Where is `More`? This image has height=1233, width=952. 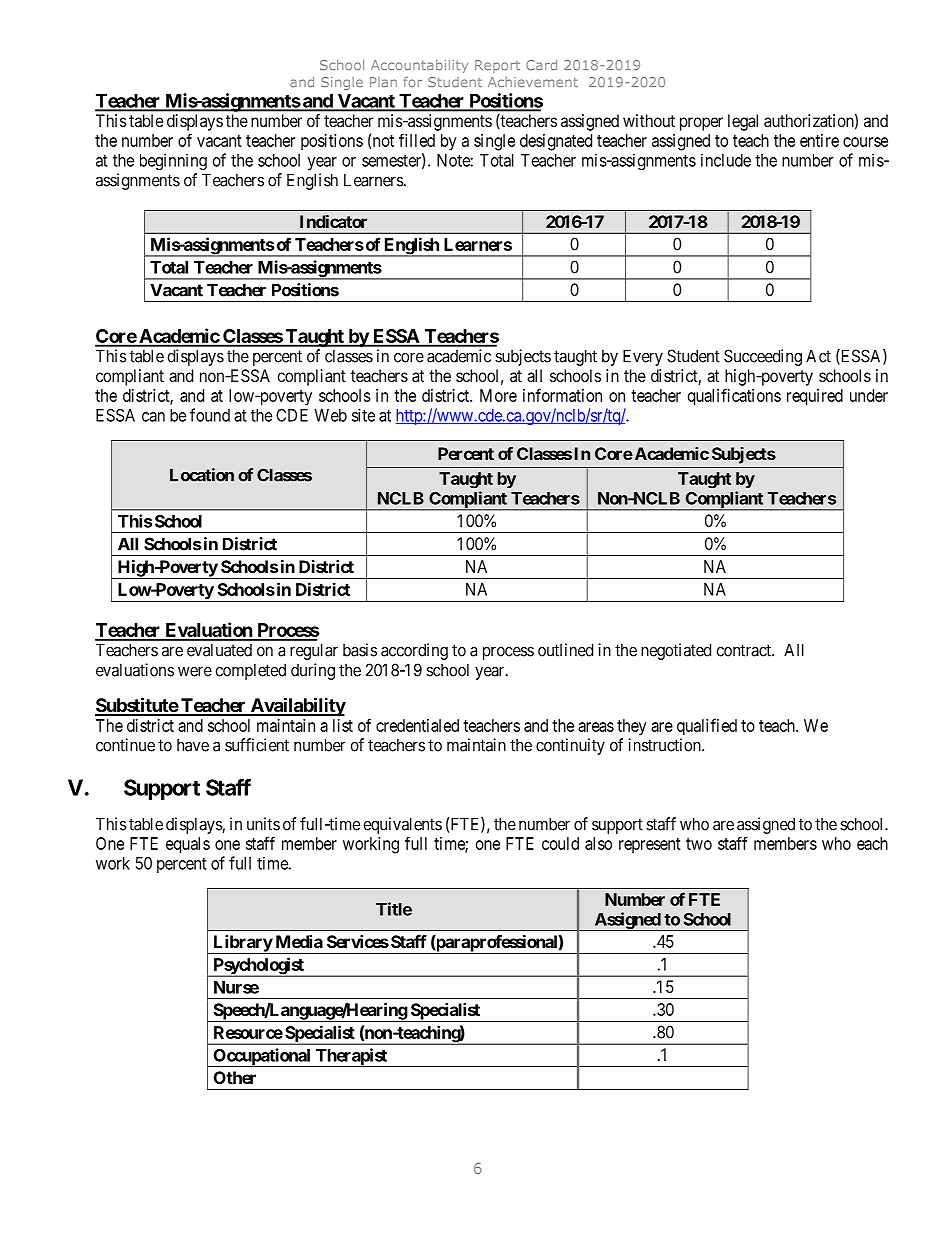 More is located at coordinates (498, 395).
